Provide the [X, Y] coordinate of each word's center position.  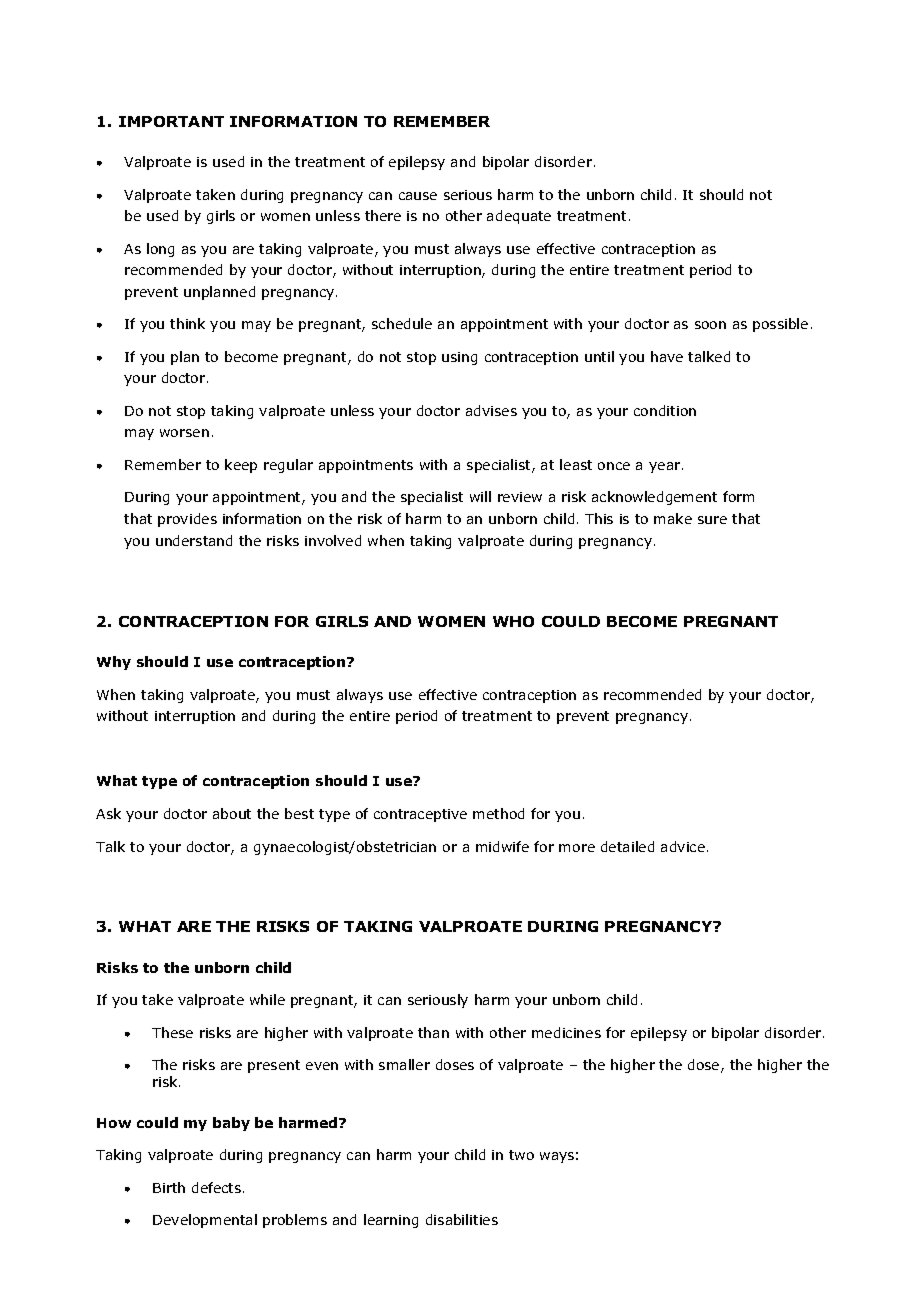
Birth [169, 1187]
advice [683, 846]
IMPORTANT [171, 121]
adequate [519, 217]
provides [187, 520]
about [232, 813]
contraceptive [420, 815]
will [480, 496]
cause [418, 196]
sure [712, 520]
